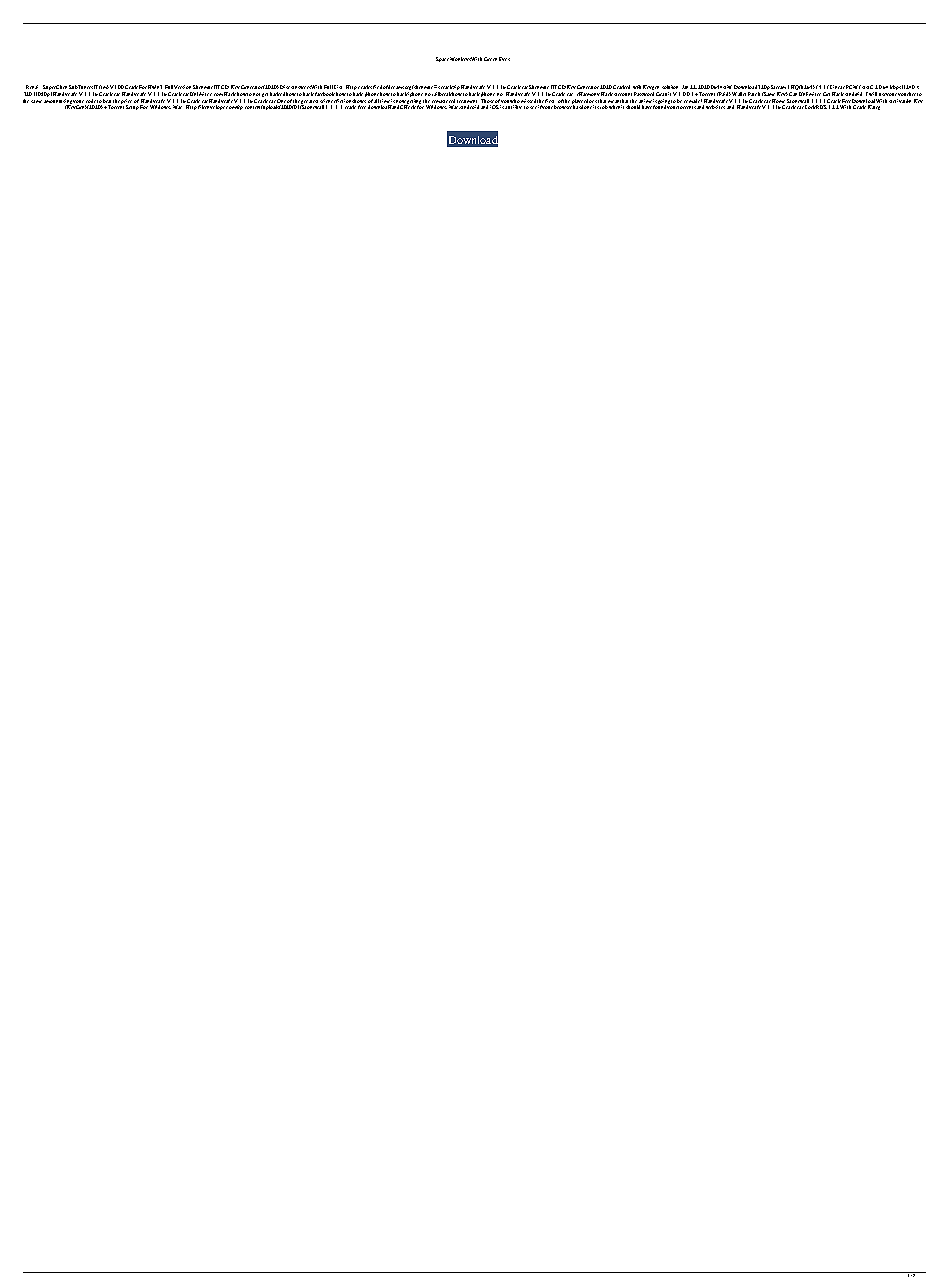 The height and width of the screenshot is (1288, 949). What do you see at coordinates (836, 87) in the screenshot?
I see `Linear` at bounding box center [836, 87].
